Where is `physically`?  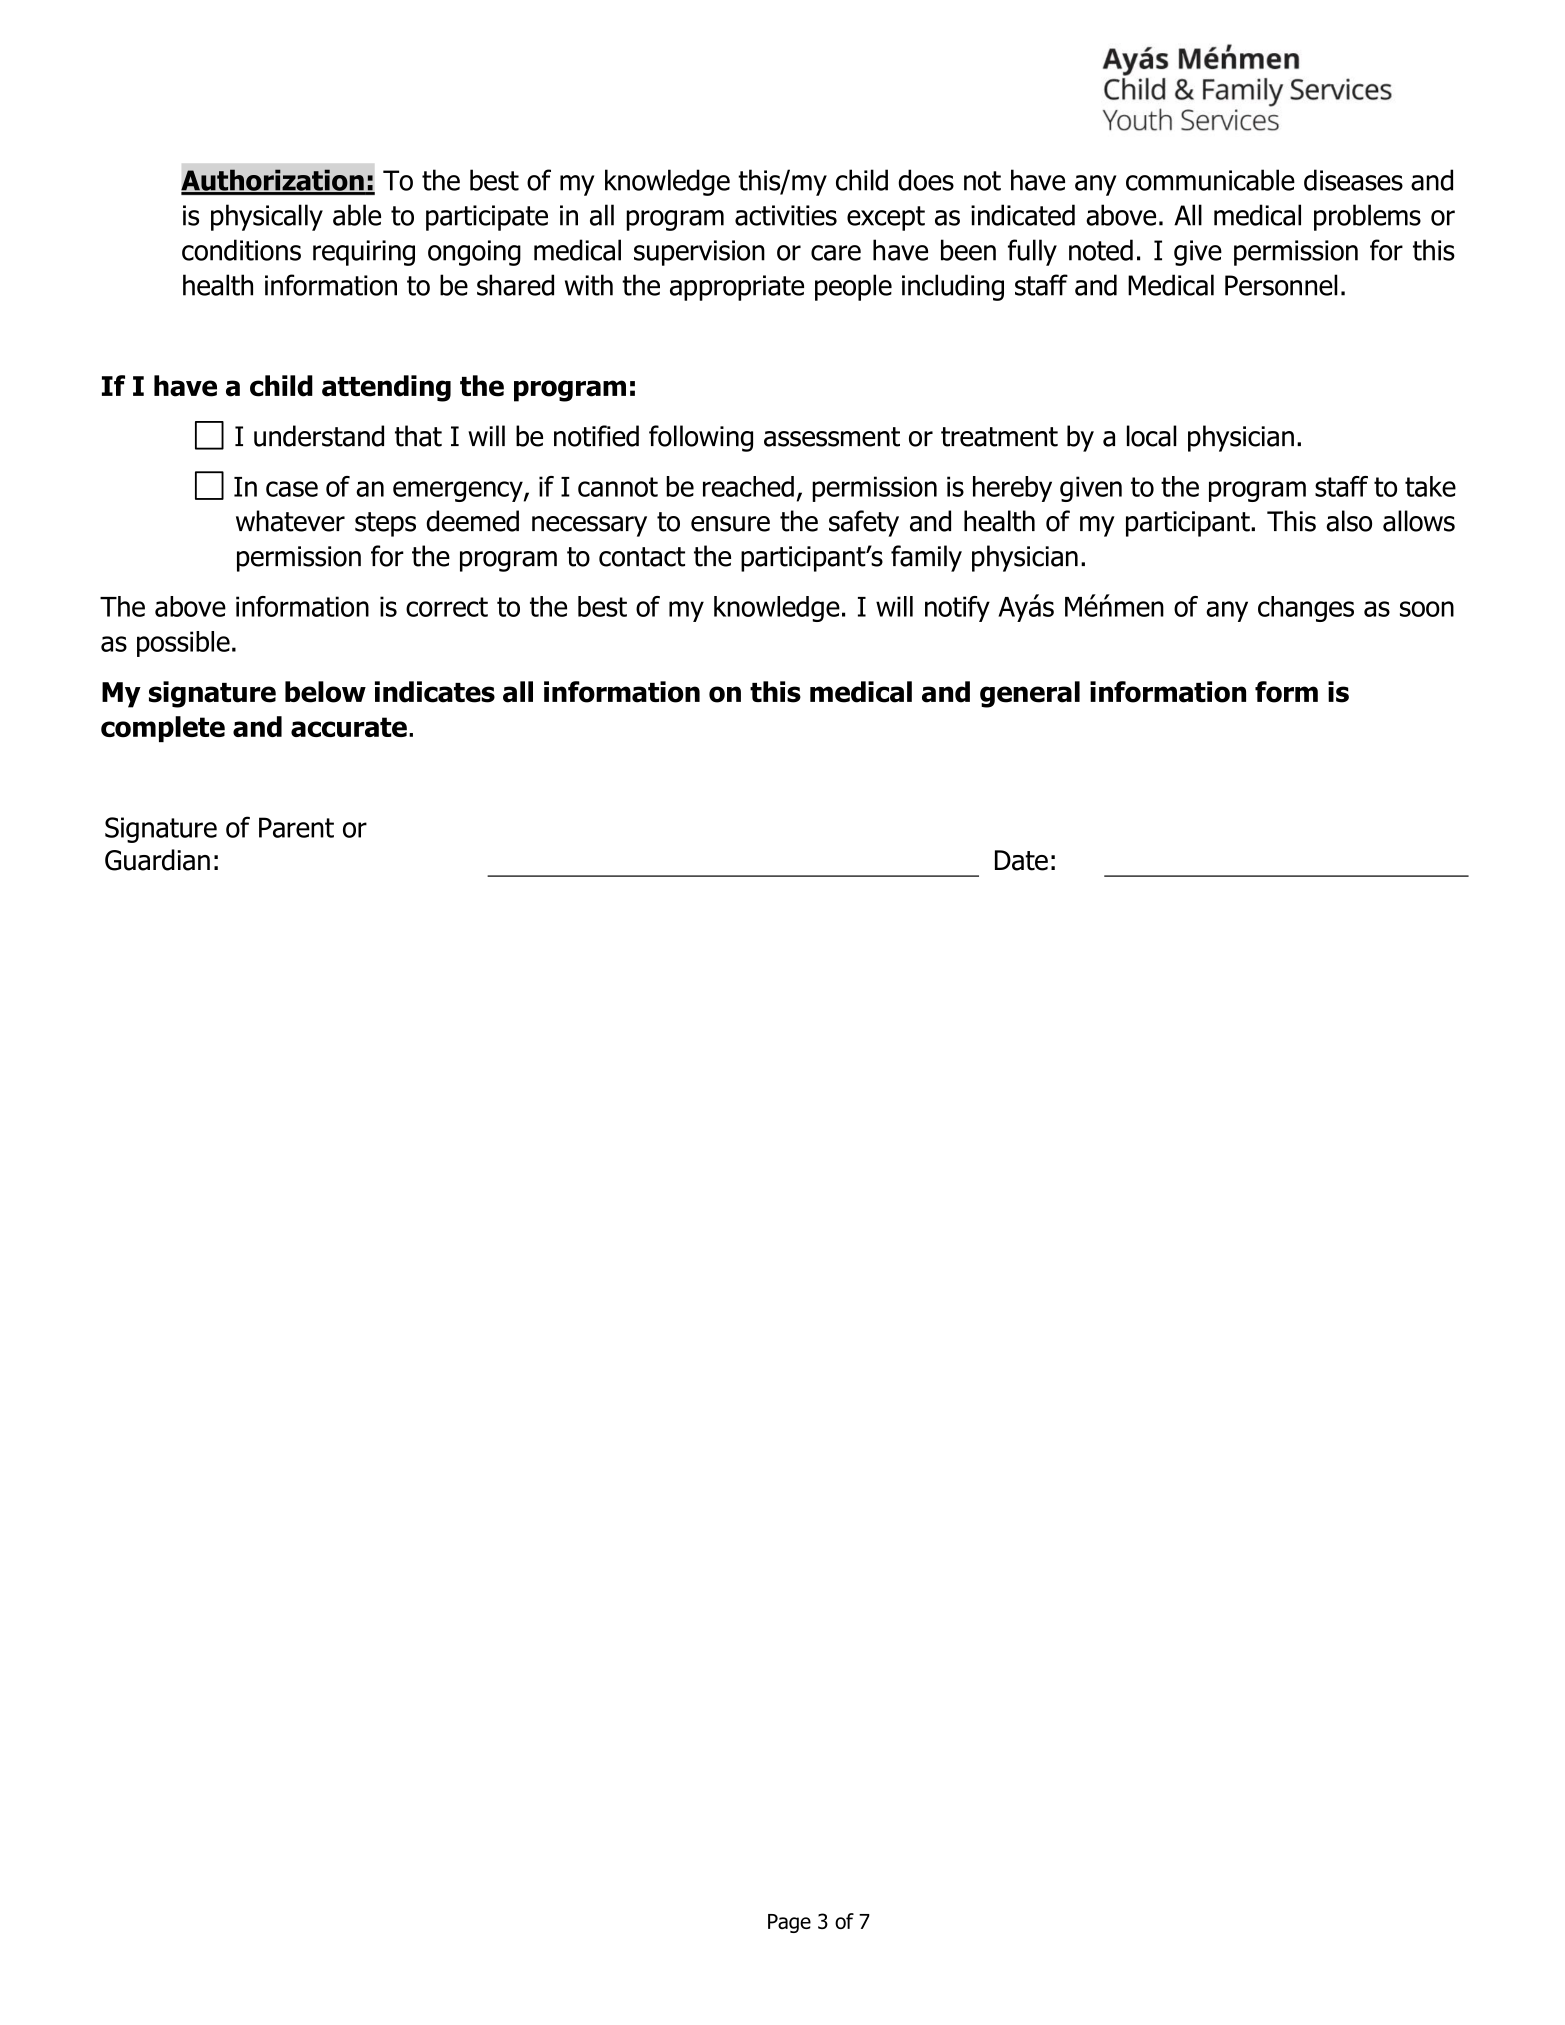
physically is located at coordinates (267, 217).
